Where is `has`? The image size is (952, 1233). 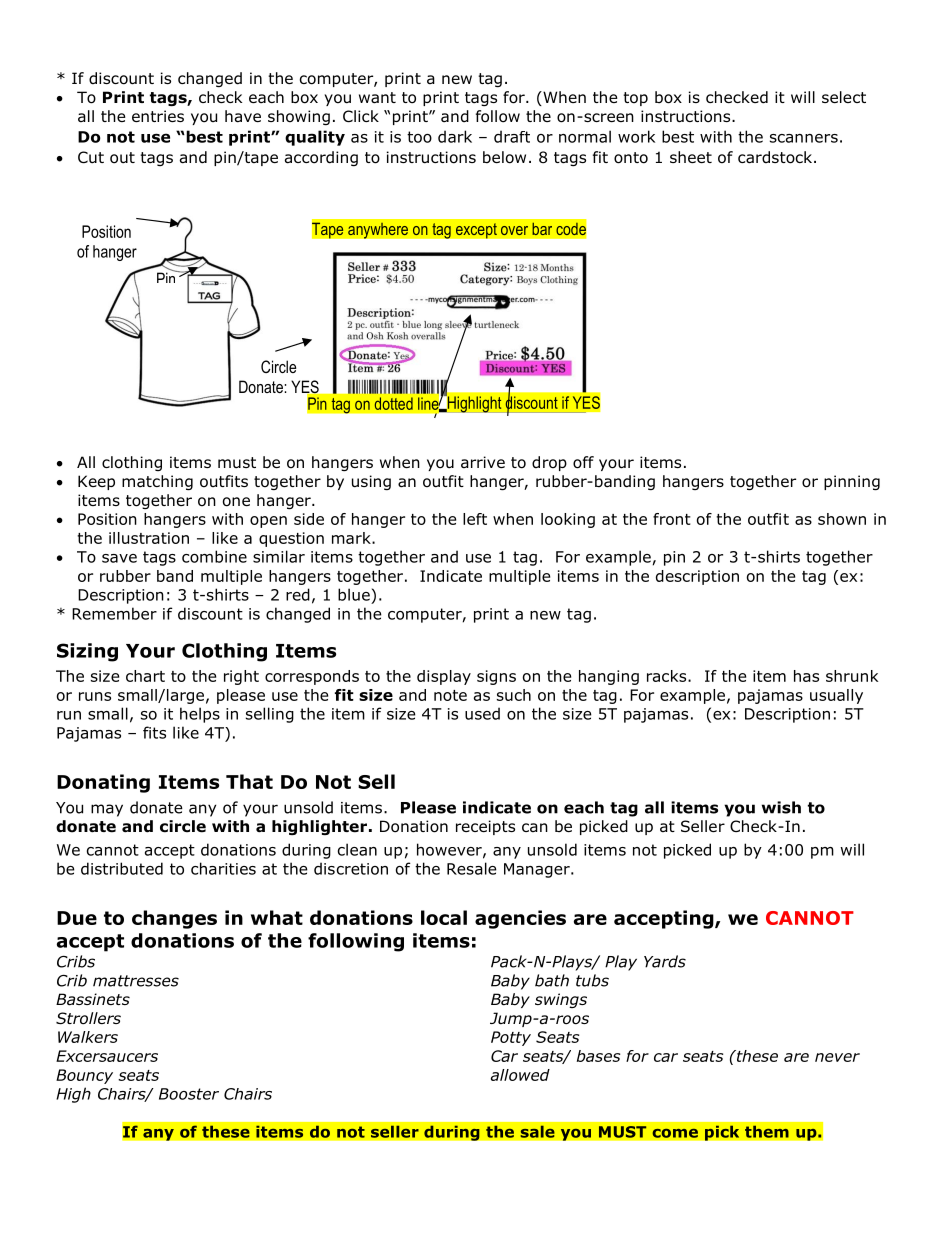 has is located at coordinates (806, 676).
